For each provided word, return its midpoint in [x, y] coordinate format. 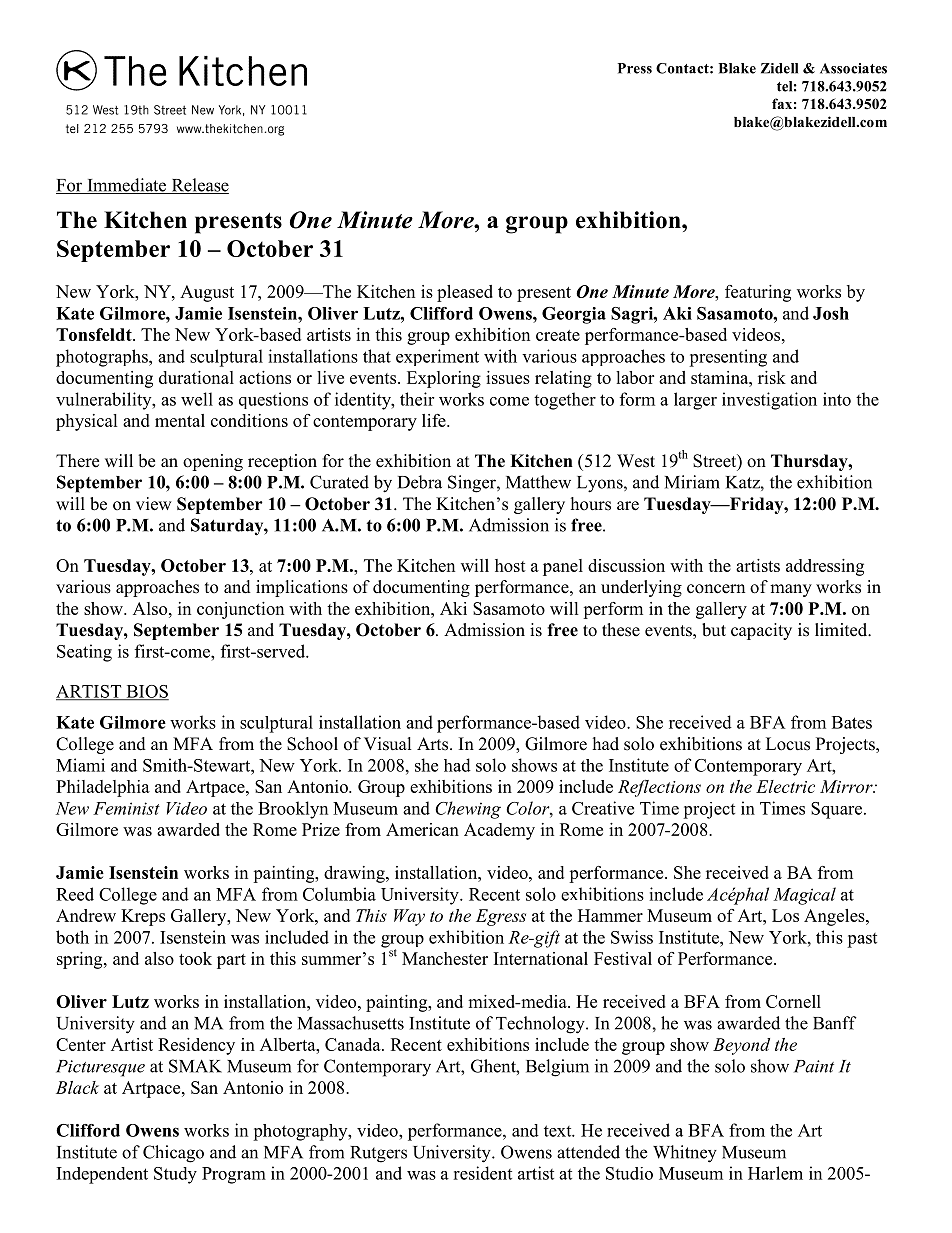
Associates [853, 68]
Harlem [775, 1173]
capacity [761, 631]
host [510, 565]
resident [482, 1173]
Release [199, 186]
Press [635, 68]
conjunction [240, 610]
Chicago [173, 1154]
